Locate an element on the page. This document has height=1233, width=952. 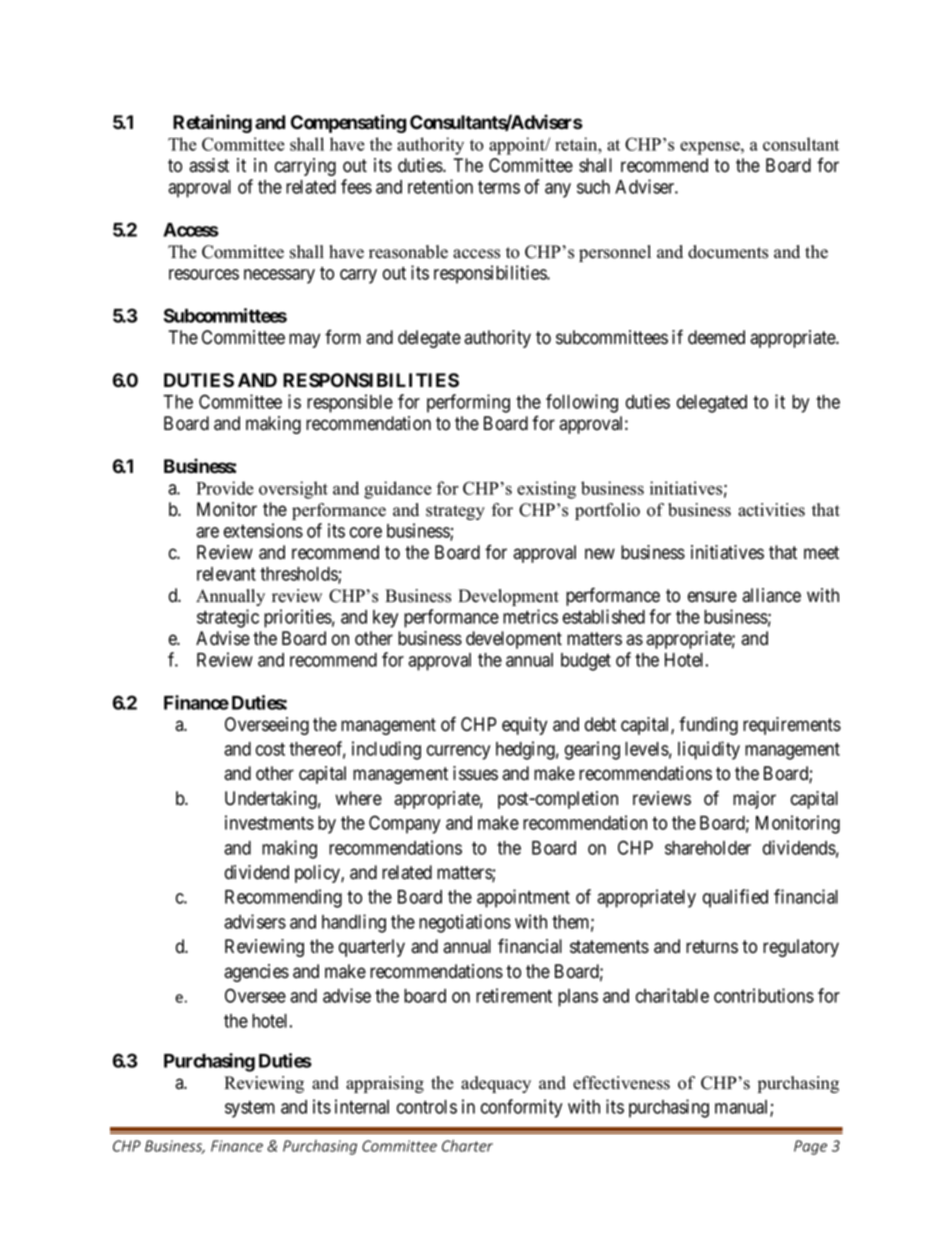
investments is located at coordinates (269, 822).
